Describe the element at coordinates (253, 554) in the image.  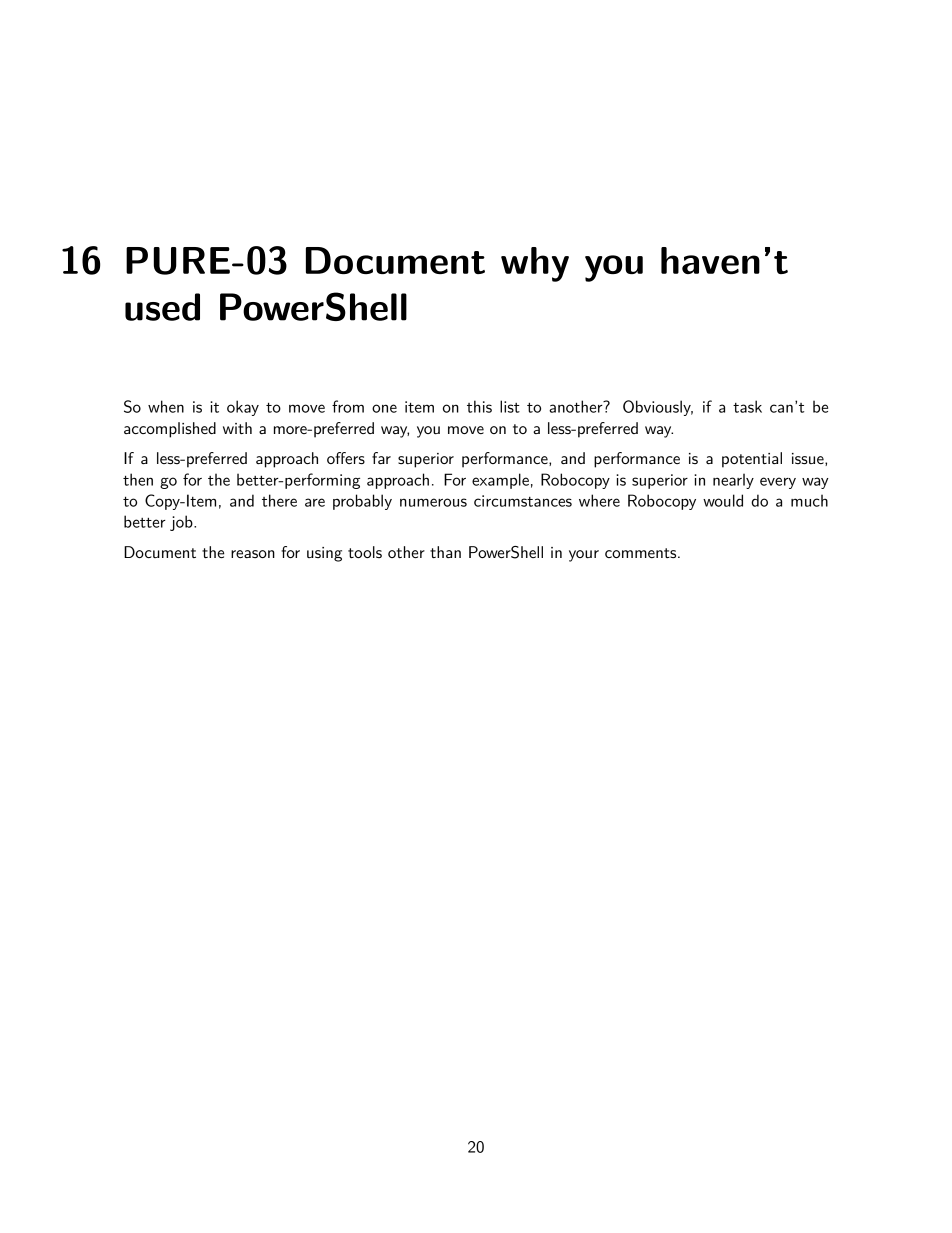
I see `reason` at that location.
